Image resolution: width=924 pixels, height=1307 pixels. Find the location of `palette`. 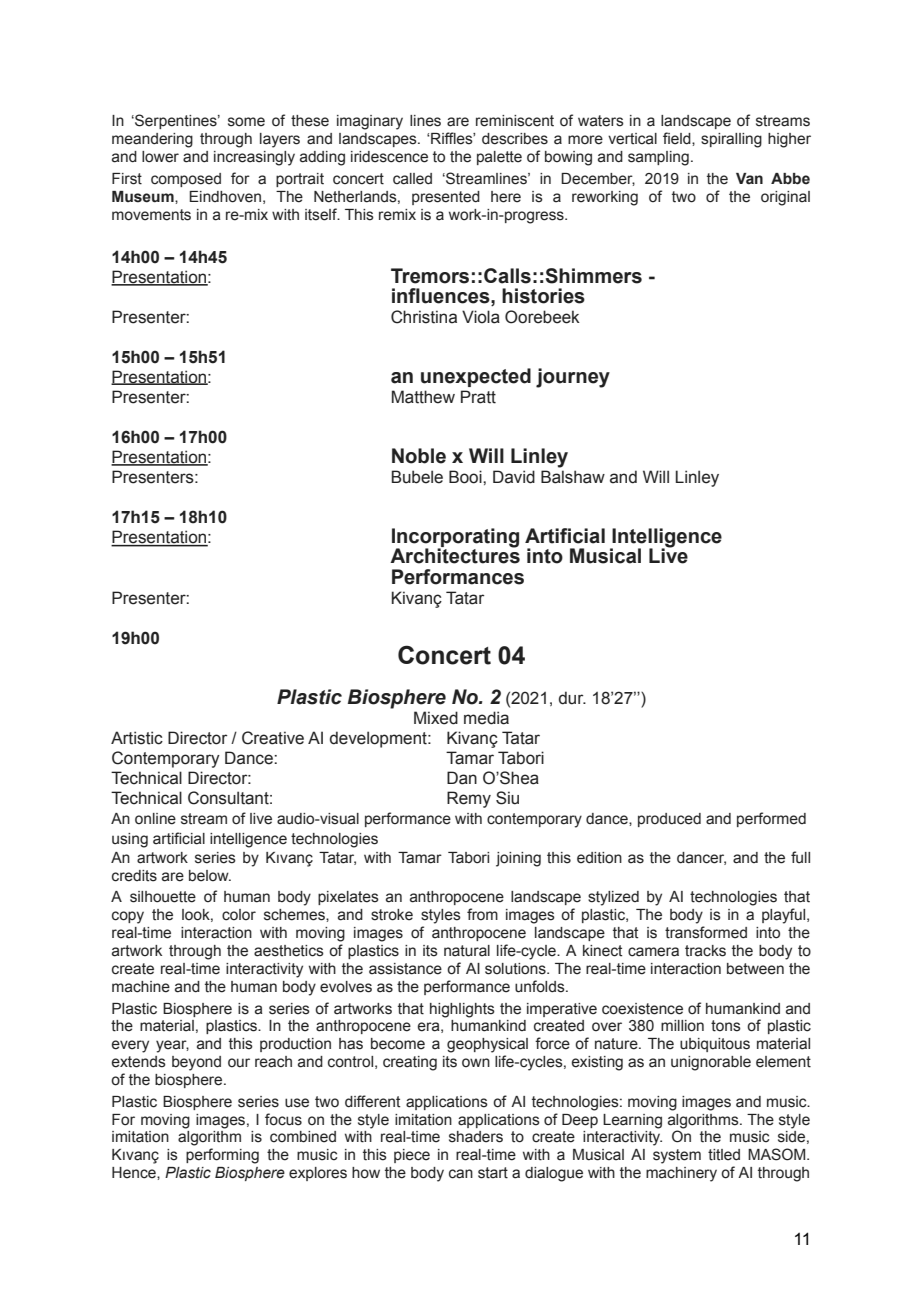

palette is located at coordinates (499, 158).
